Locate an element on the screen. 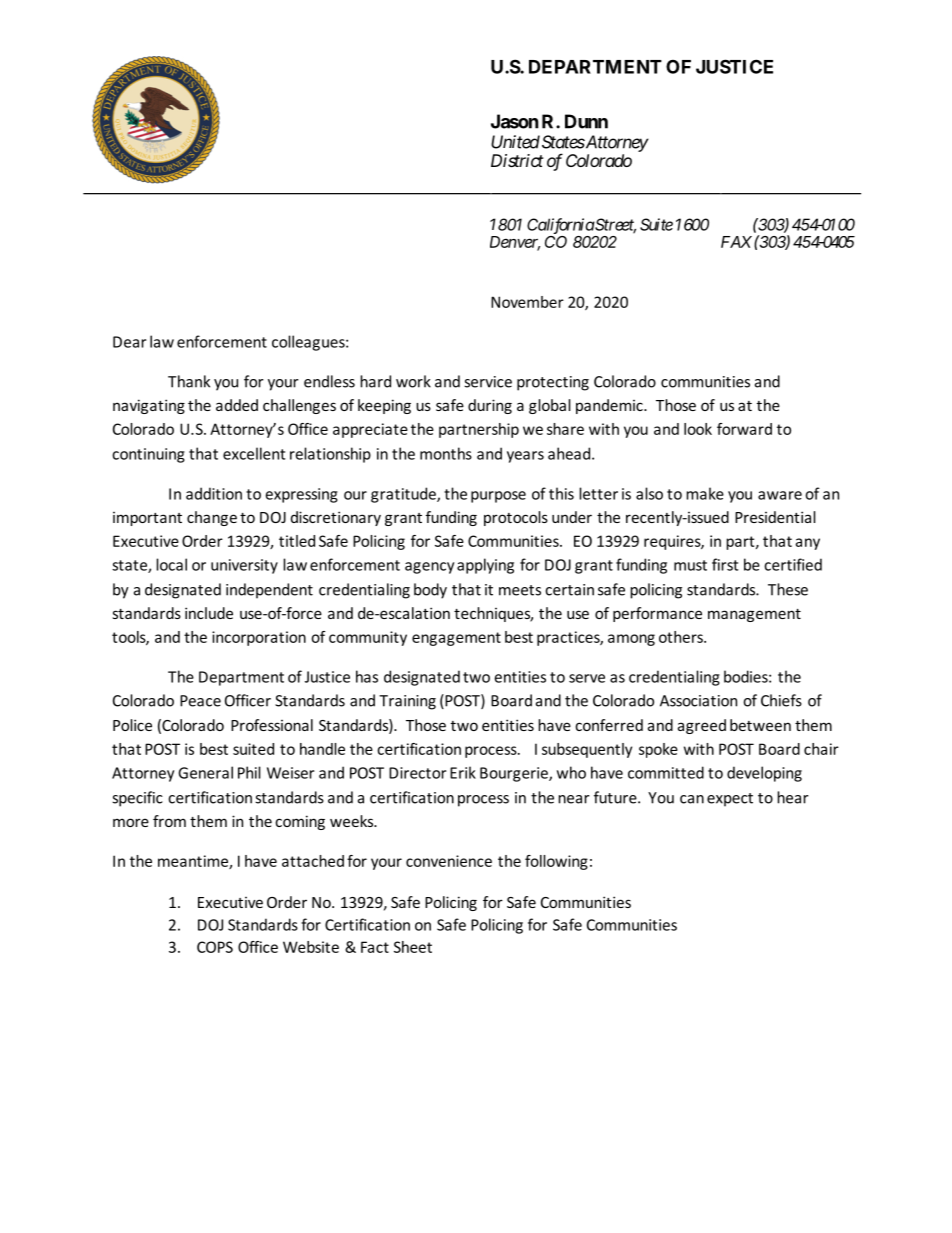 Image resolution: width=952 pixels, height=1233 pixels. others is located at coordinates (682, 637).
